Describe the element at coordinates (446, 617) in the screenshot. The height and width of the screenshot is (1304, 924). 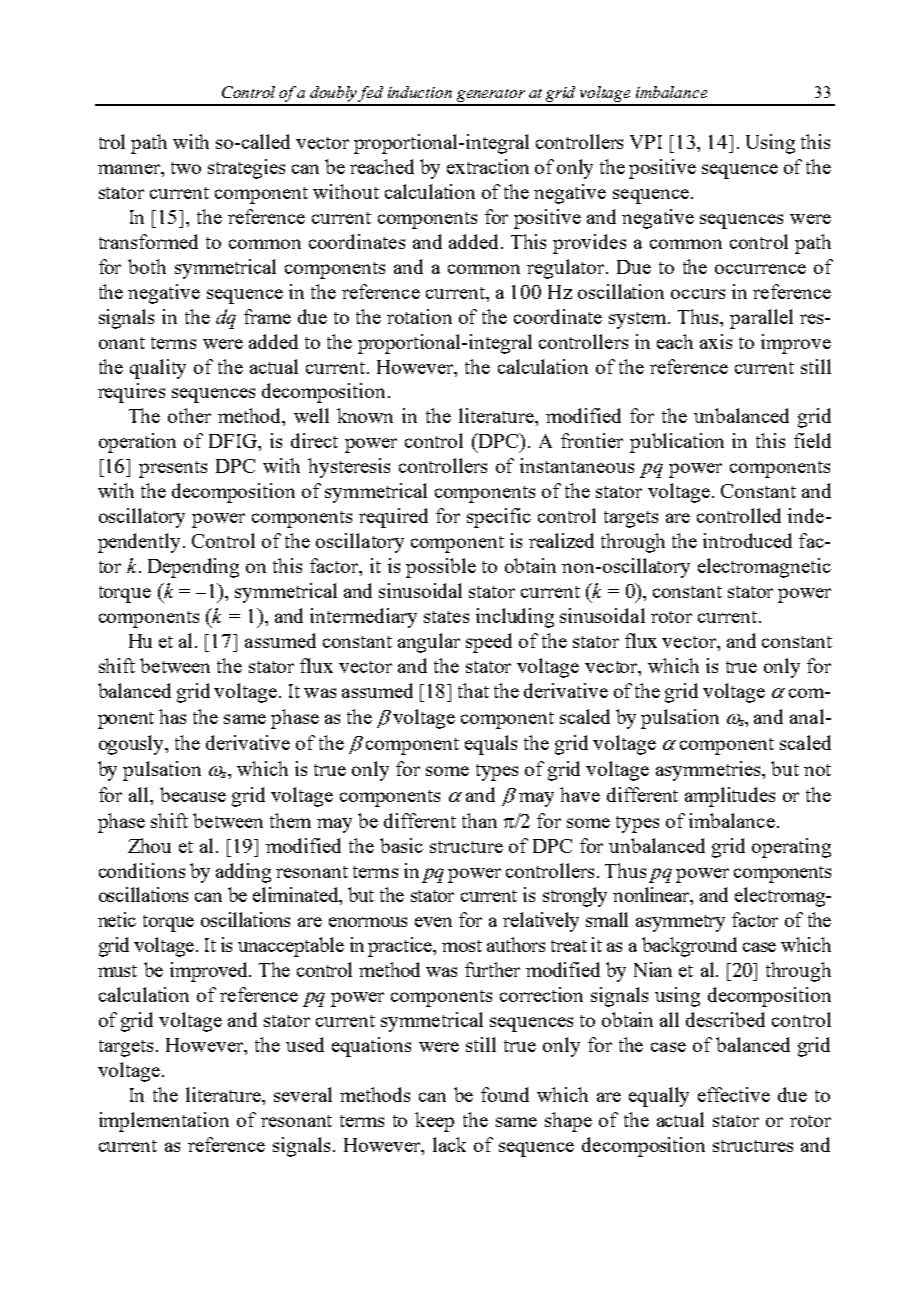
I see `states` at that location.
